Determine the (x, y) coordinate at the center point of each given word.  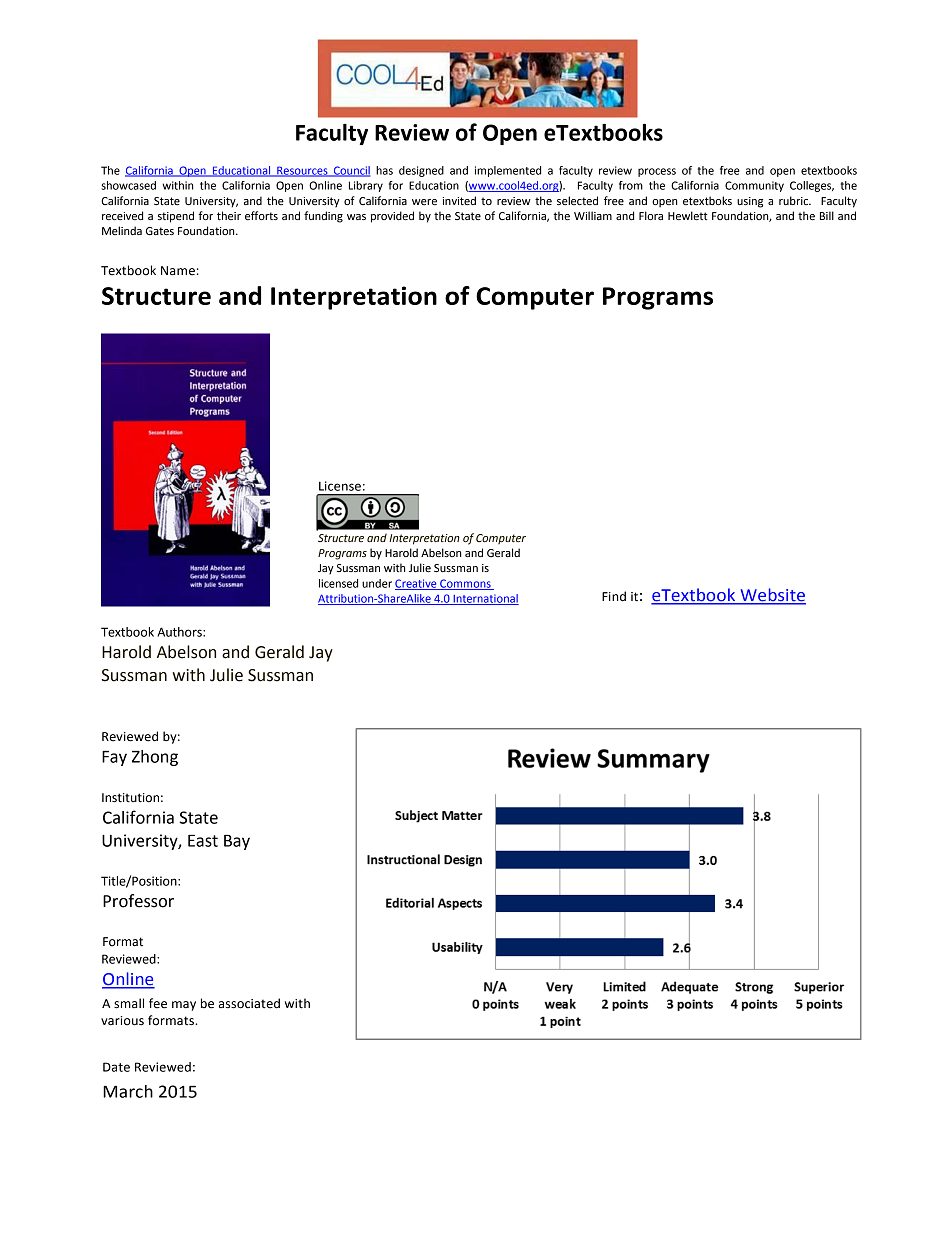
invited (459, 201)
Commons (465, 584)
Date (116, 1067)
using (750, 202)
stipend (176, 217)
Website (772, 596)
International (485, 599)
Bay (237, 842)
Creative (417, 584)
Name (178, 271)
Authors (180, 632)
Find (614, 596)
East (203, 840)
